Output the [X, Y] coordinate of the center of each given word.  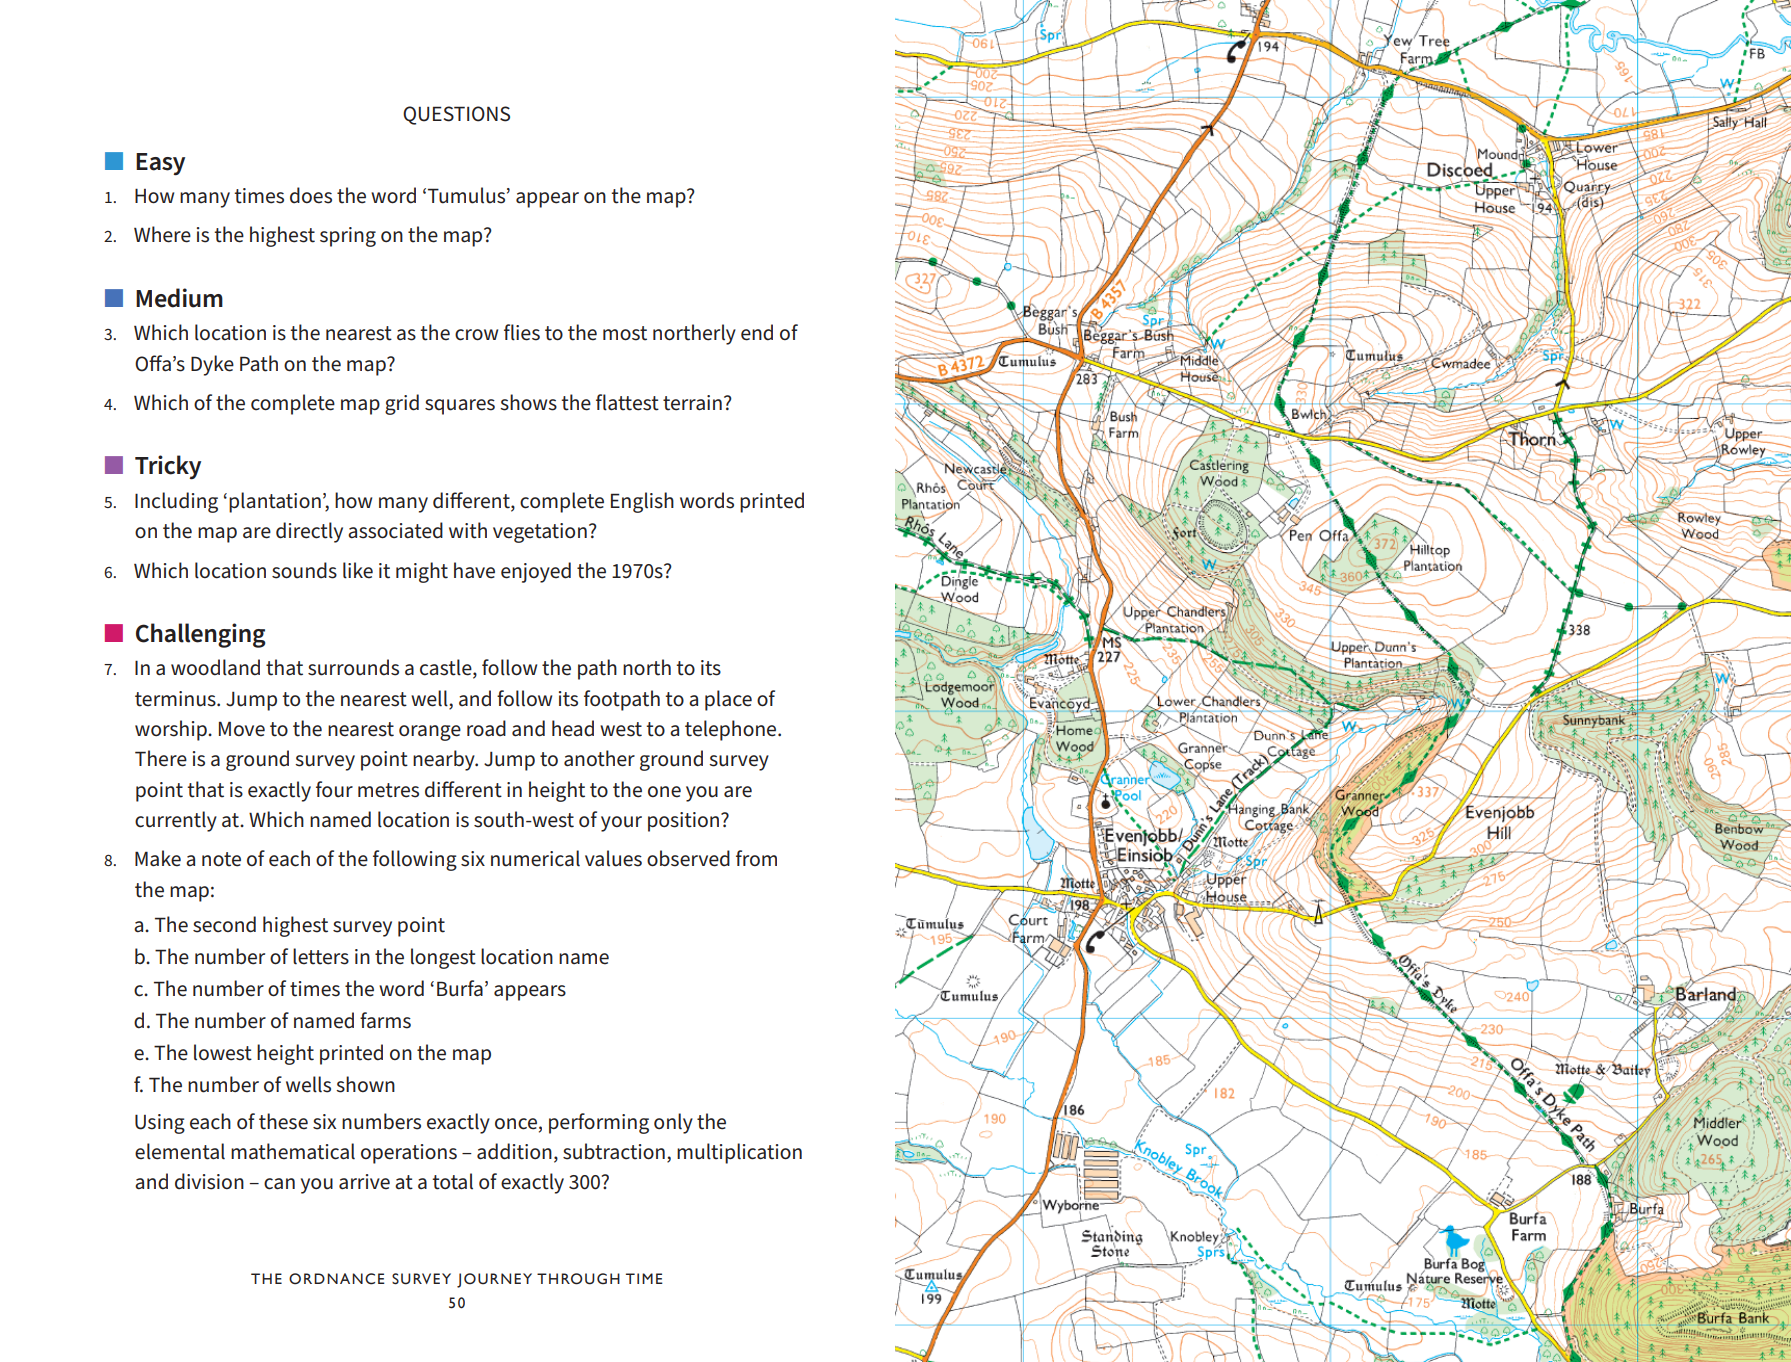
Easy [160, 164]
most [625, 333]
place [728, 700]
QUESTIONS [456, 115]
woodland [215, 667]
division [209, 1181]
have [474, 570]
